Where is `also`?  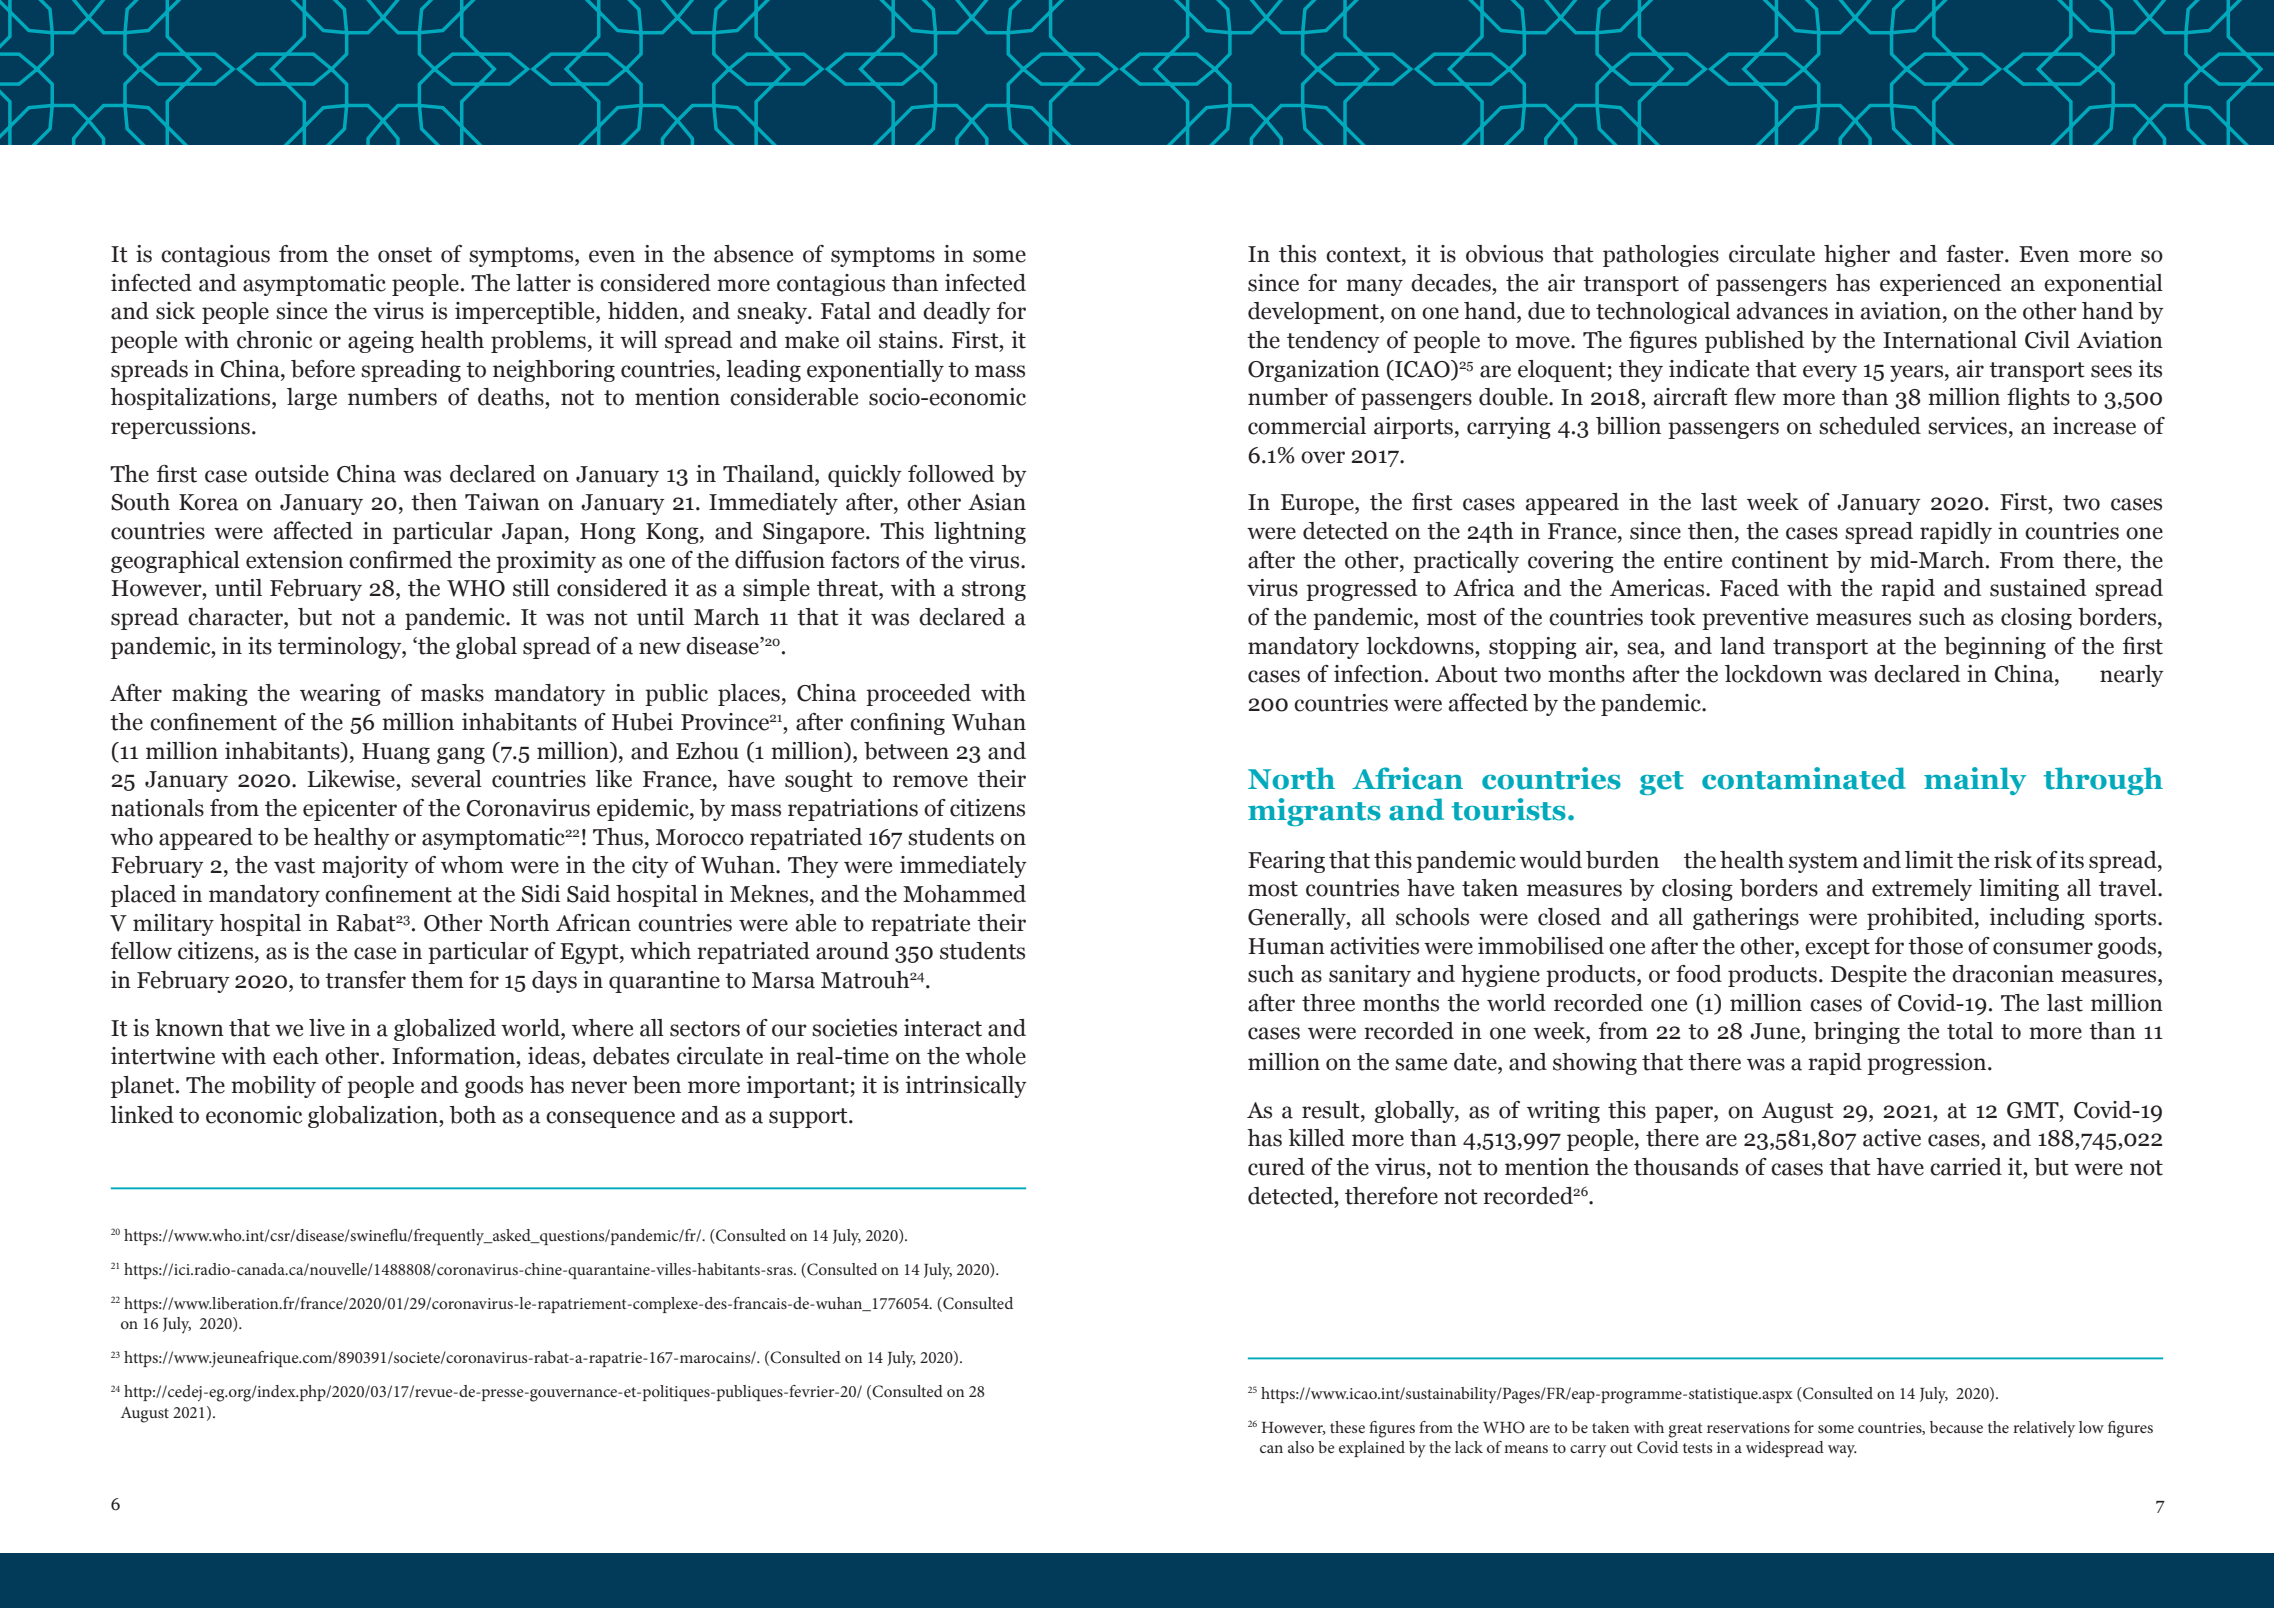
also is located at coordinates (1301, 1447).
